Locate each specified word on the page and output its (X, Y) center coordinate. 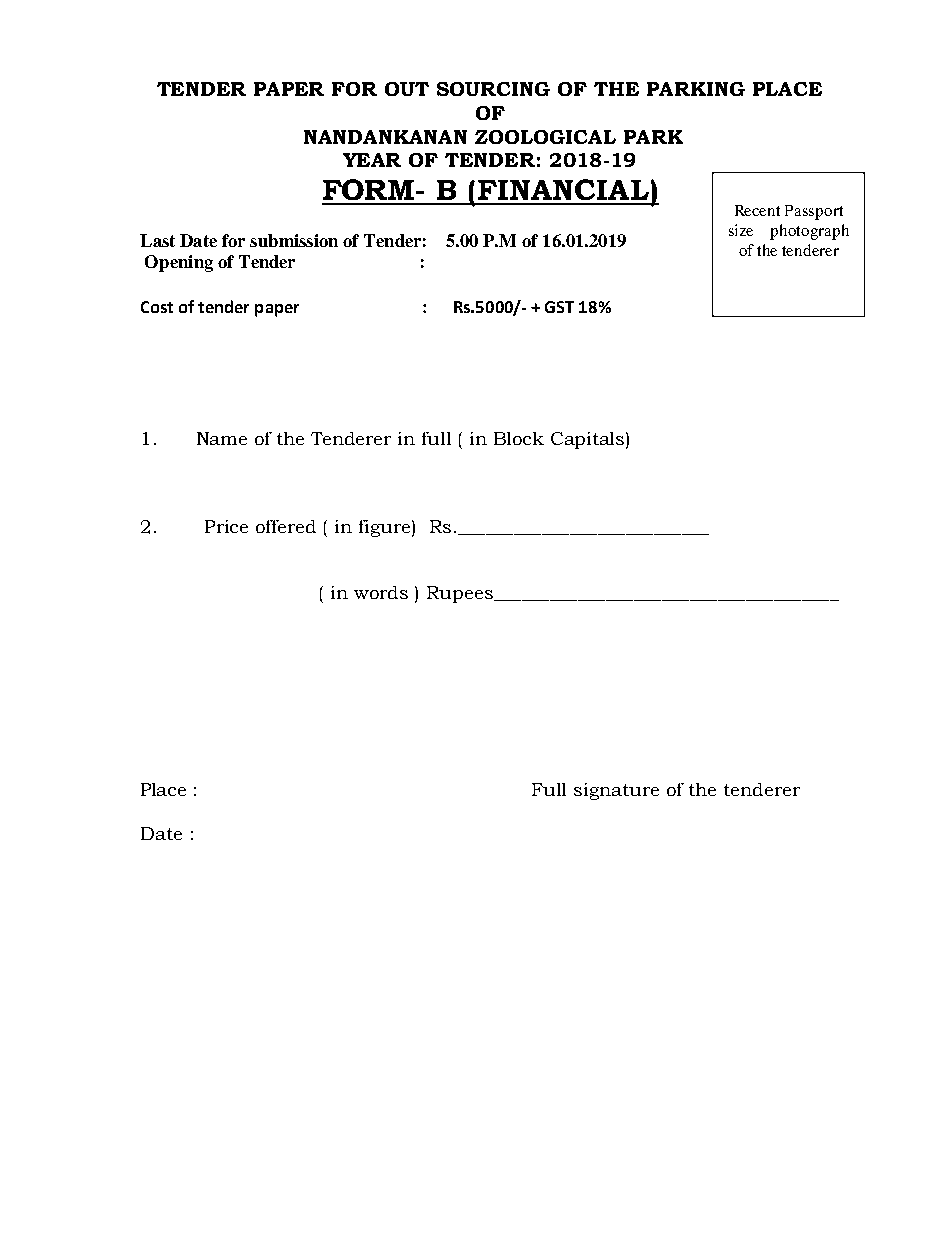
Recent (757, 210)
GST (559, 307)
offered (286, 526)
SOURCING (493, 89)
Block (519, 438)
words (381, 592)
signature (616, 791)
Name (222, 438)
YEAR (372, 160)
